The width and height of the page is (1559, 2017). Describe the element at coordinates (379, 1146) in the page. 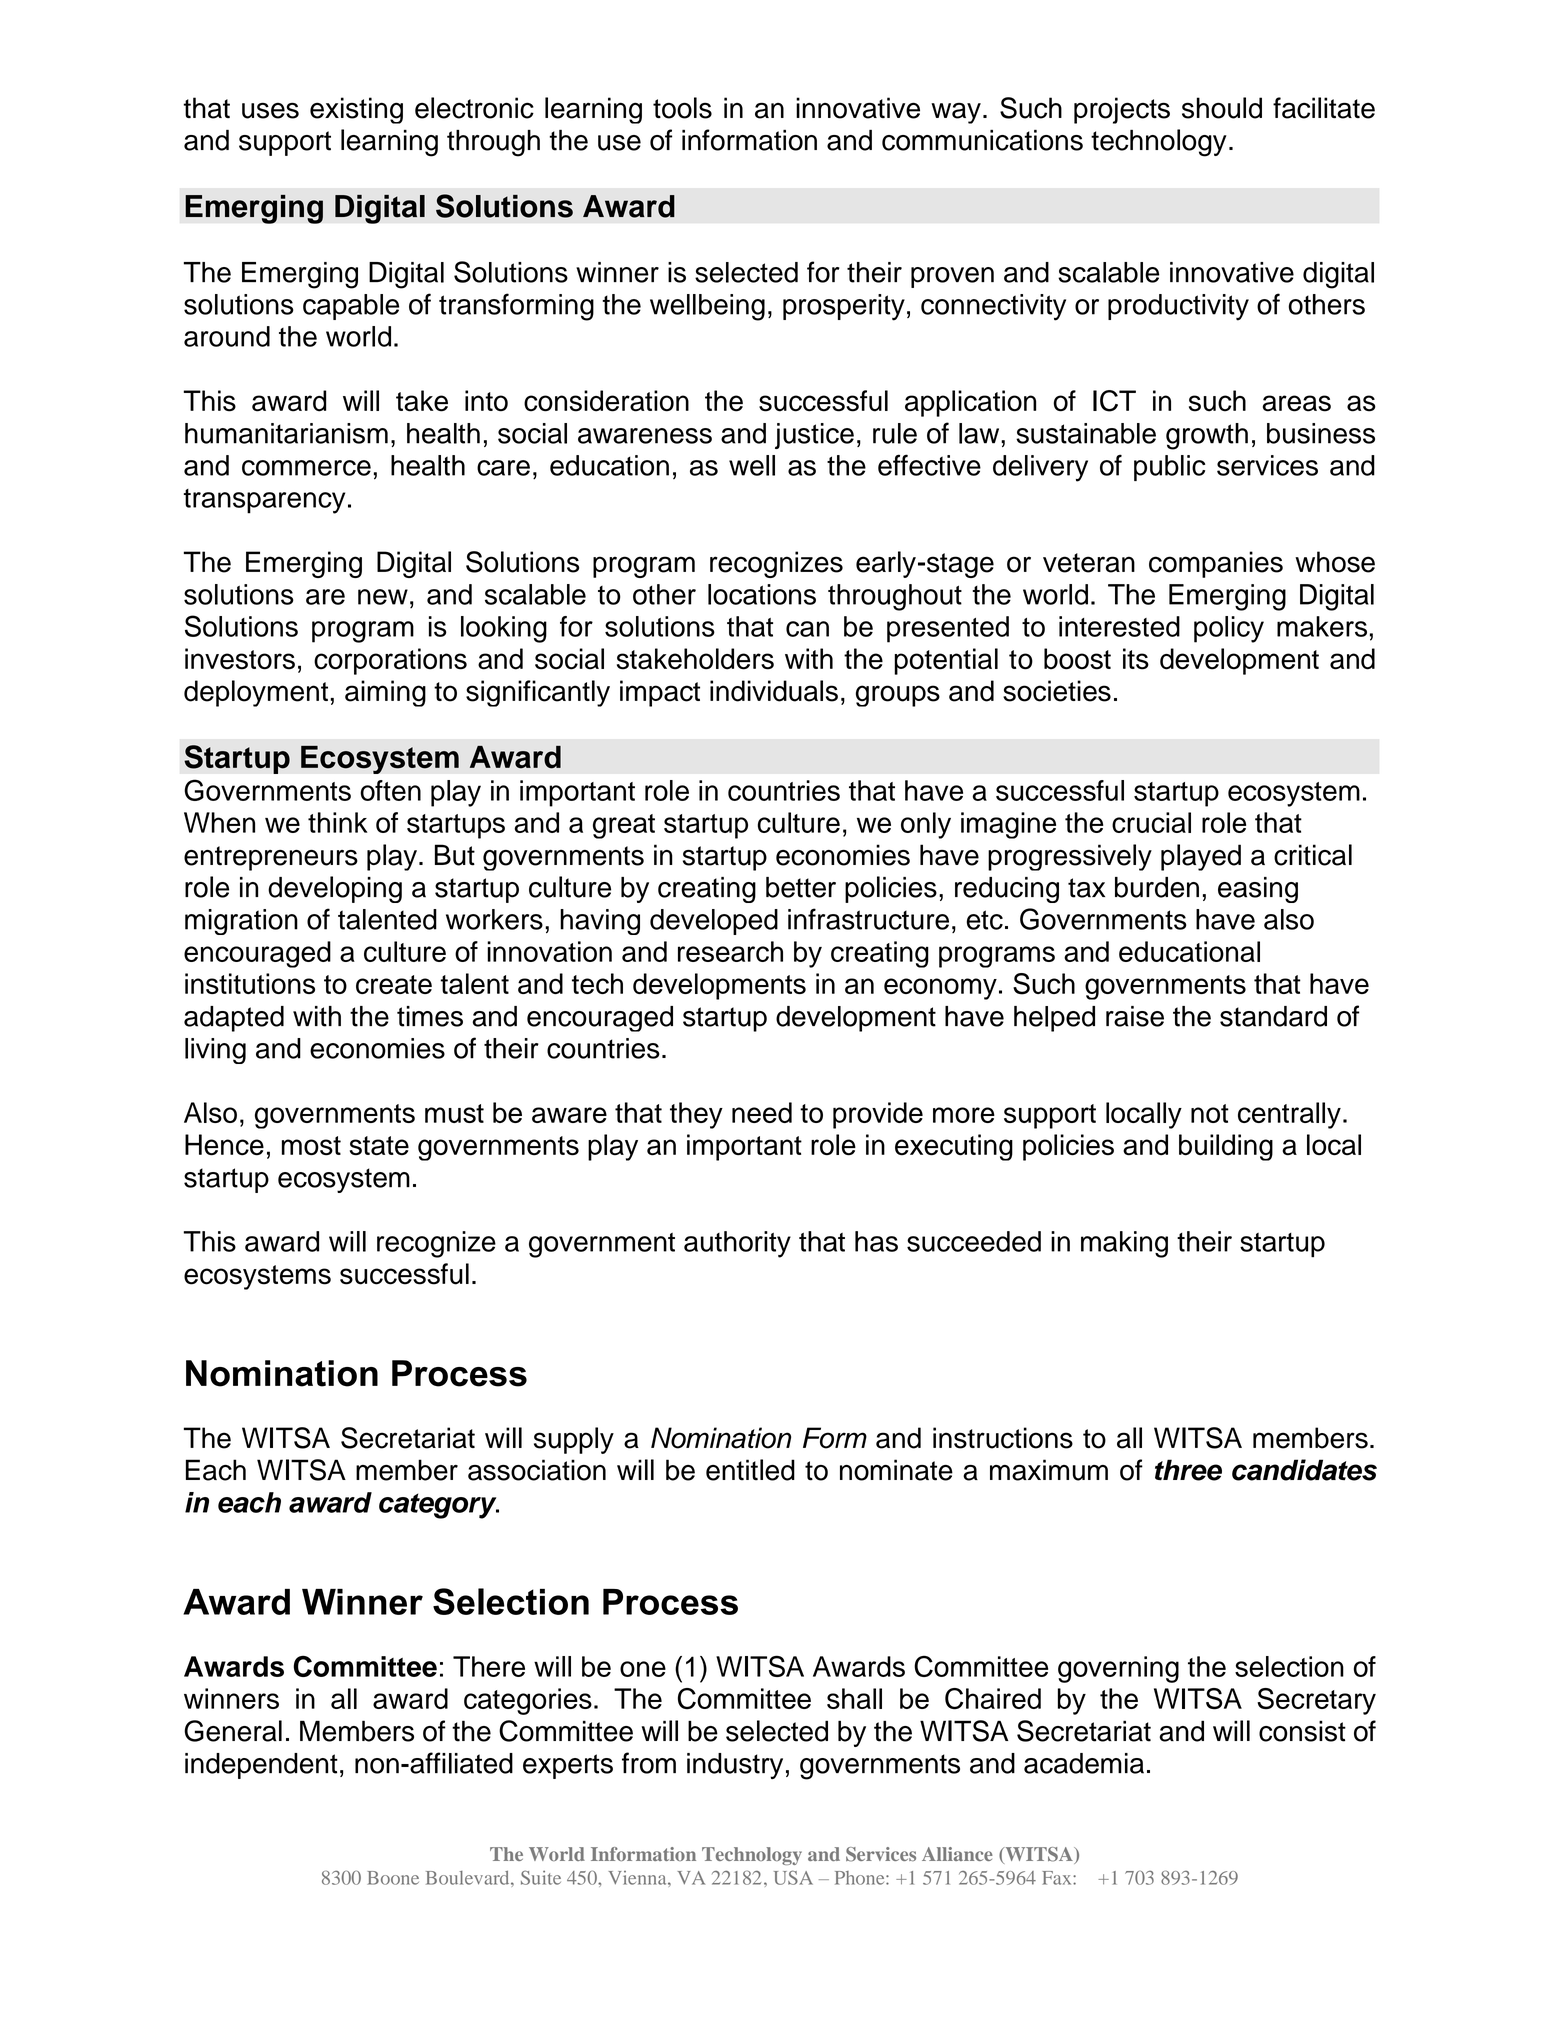

I see `state` at that location.
